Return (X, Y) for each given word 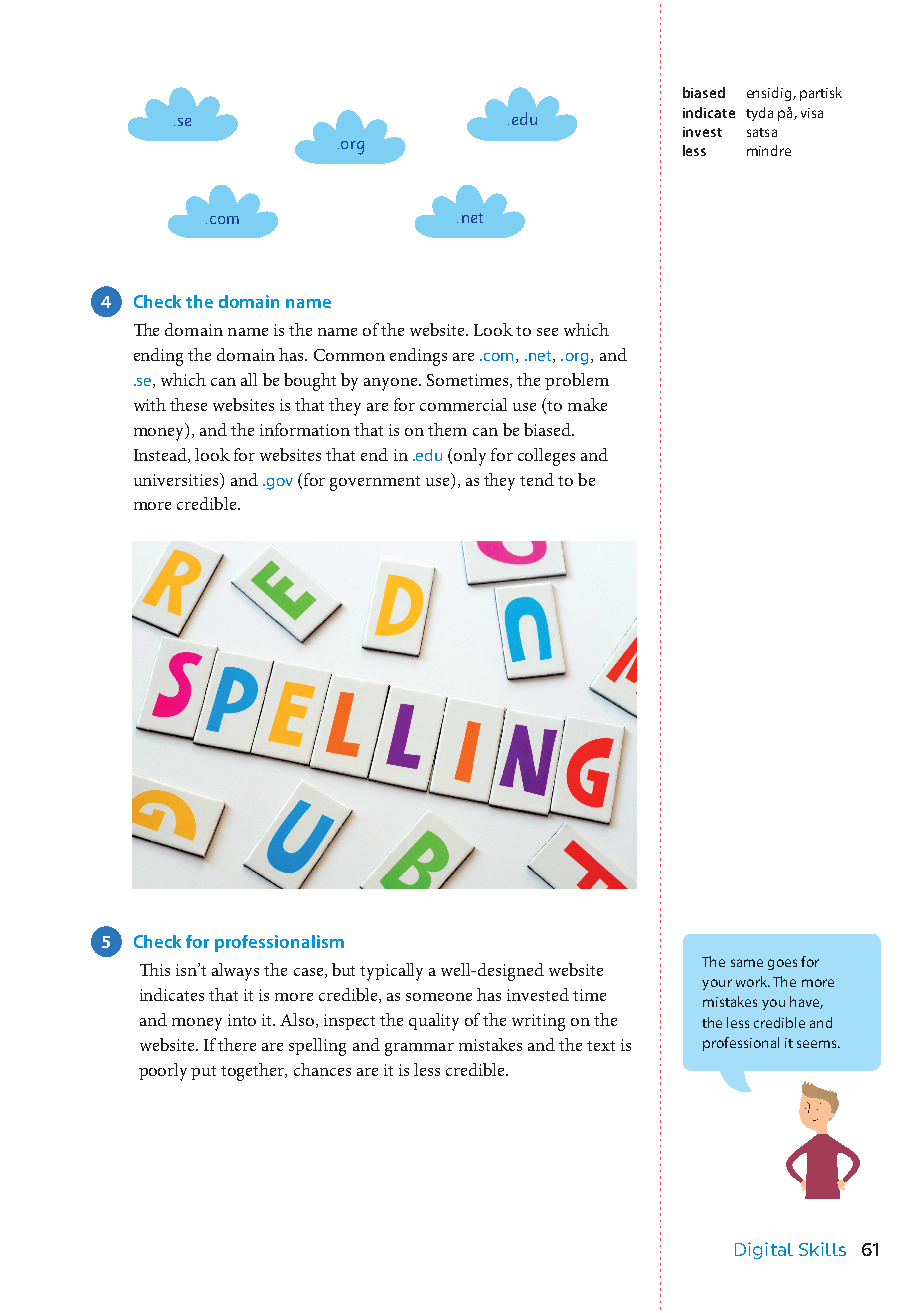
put (203, 1073)
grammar (419, 1049)
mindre (769, 150)
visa (812, 113)
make (587, 404)
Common (349, 355)
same (747, 963)
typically (391, 972)
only (470, 457)
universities (177, 479)
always (235, 972)
